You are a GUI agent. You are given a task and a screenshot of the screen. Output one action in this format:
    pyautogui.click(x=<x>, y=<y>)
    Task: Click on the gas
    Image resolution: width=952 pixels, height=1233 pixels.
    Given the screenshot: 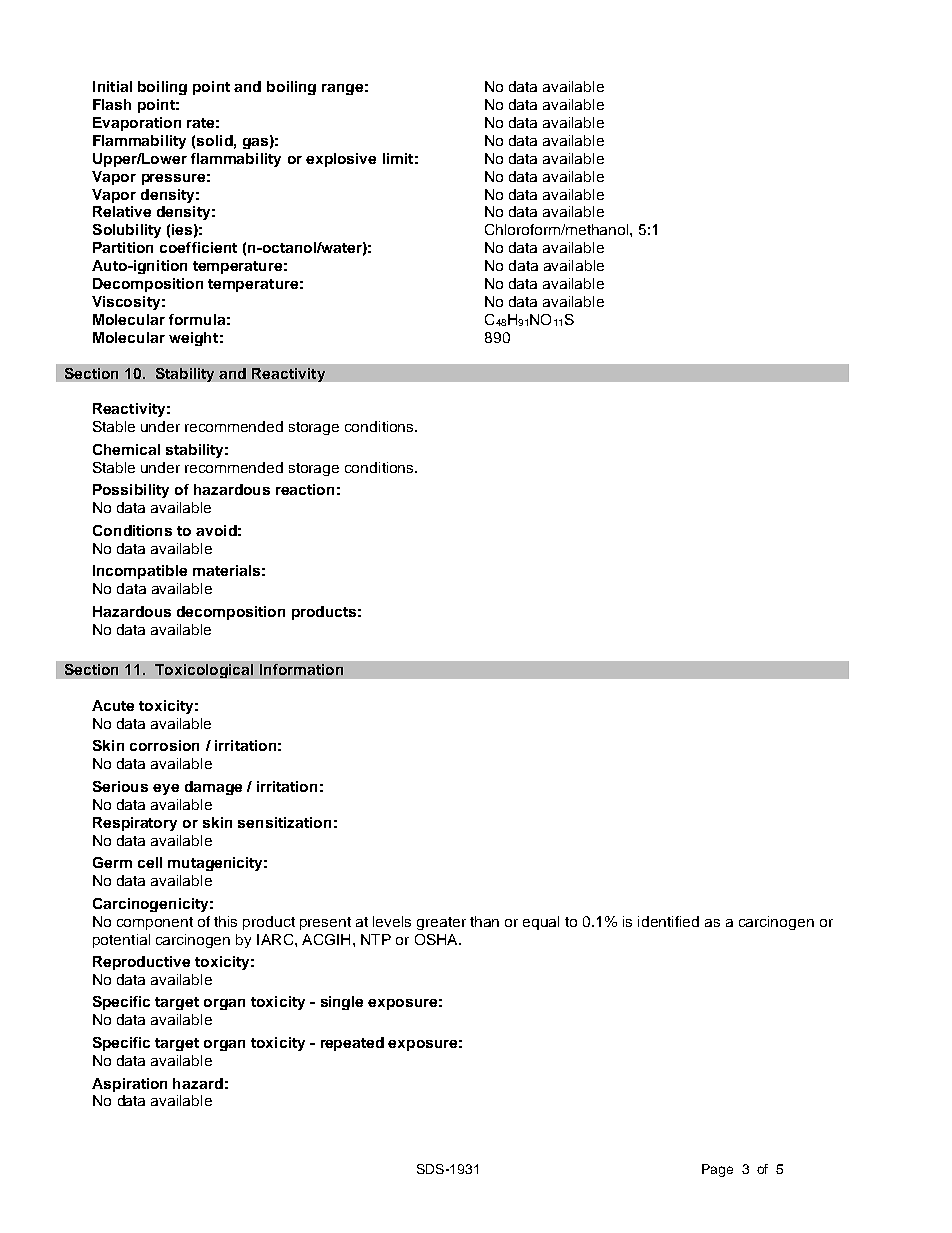 What is the action you would take?
    pyautogui.click(x=255, y=143)
